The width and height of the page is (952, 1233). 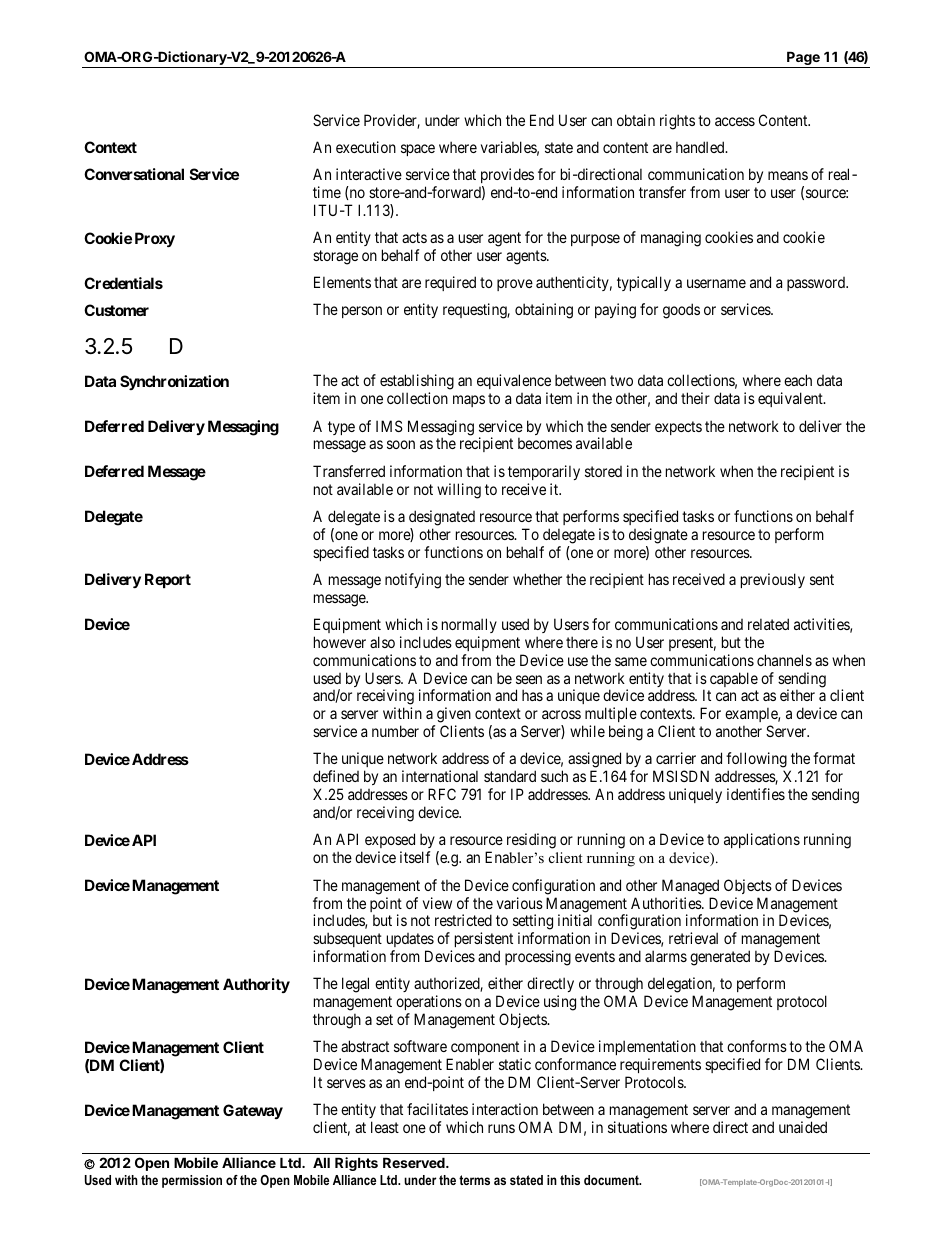 I want to click on RFC, so click(x=442, y=794).
